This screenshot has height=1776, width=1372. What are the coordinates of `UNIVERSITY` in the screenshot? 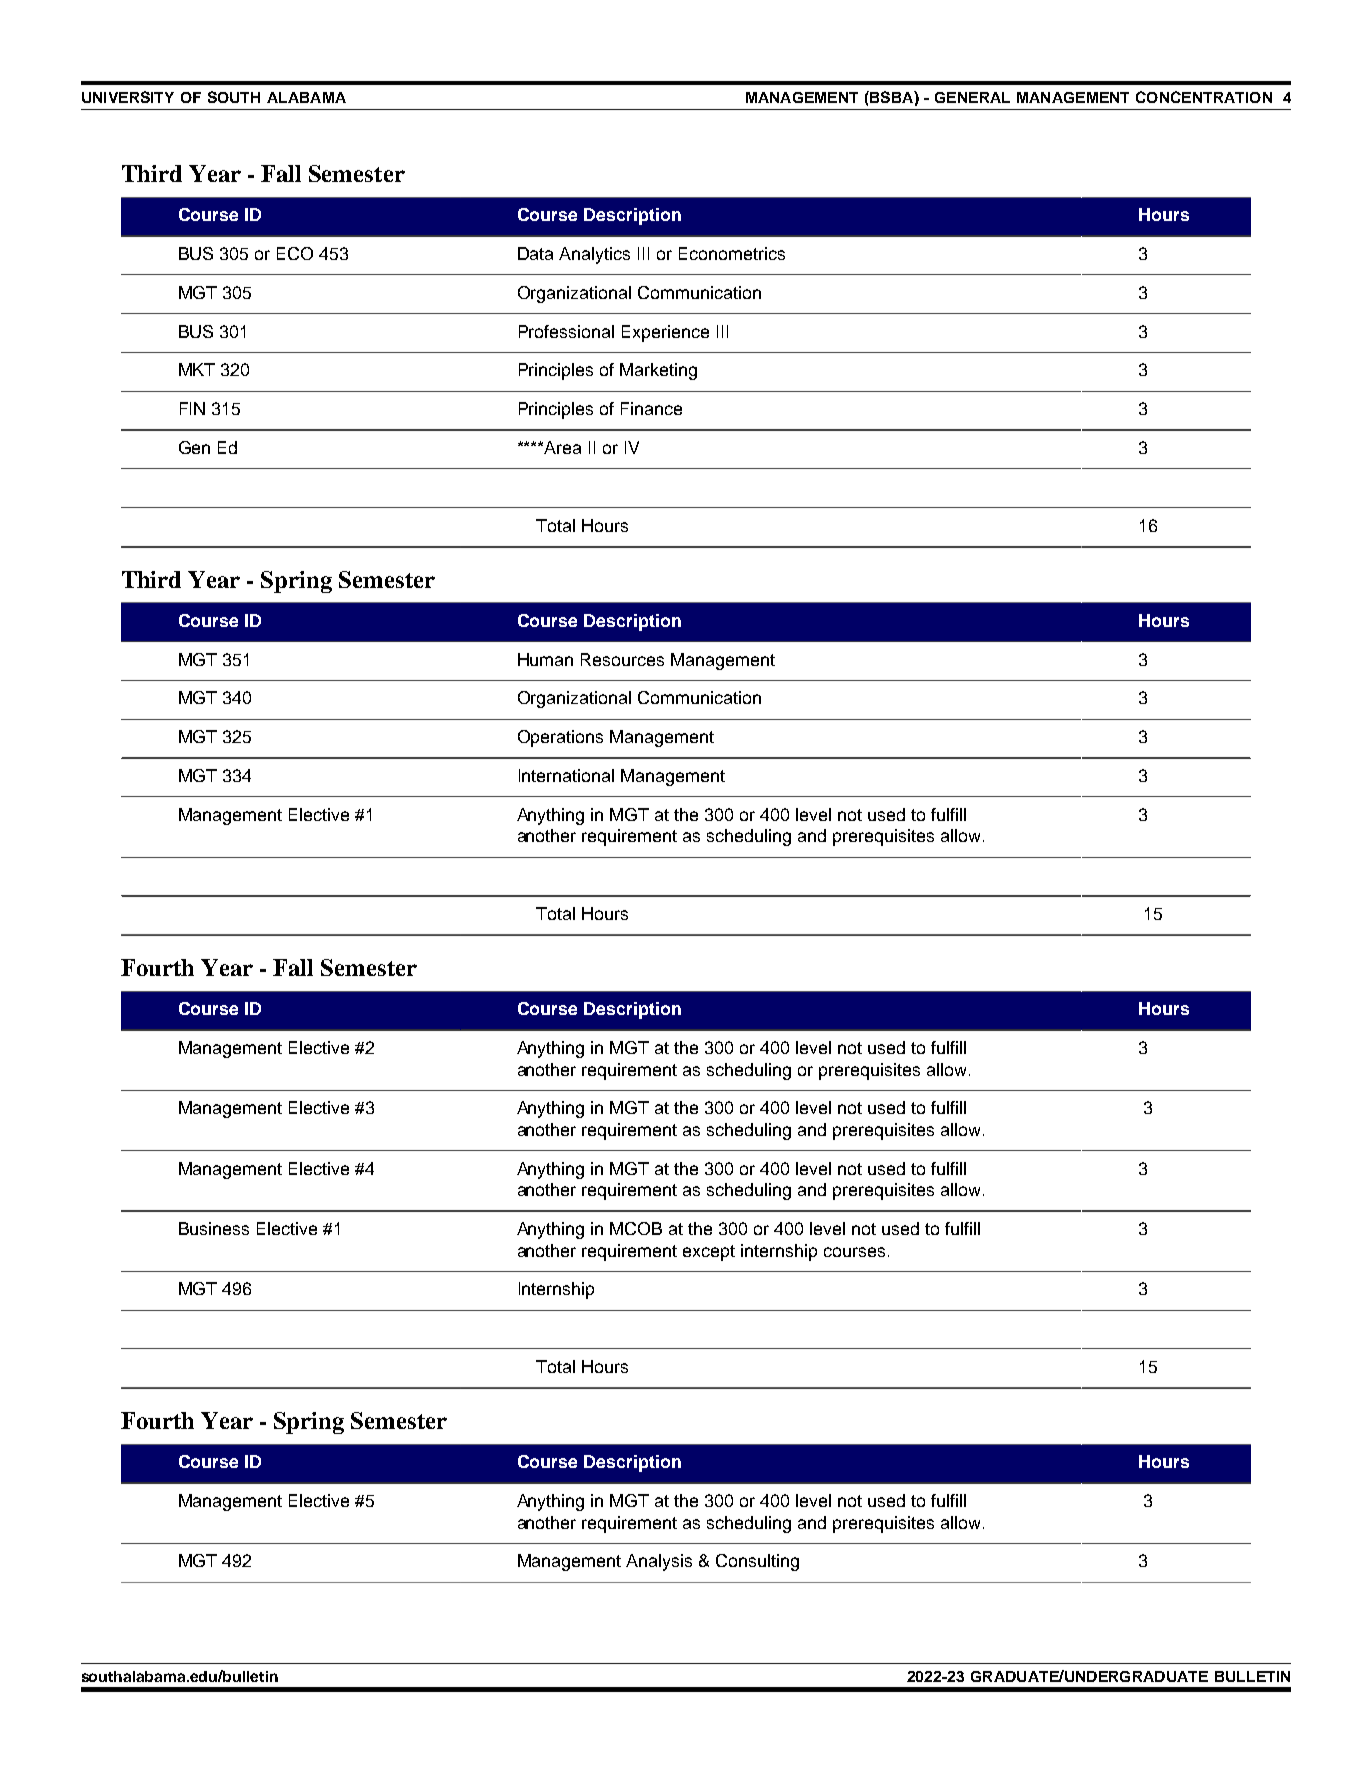 It's located at (128, 97).
